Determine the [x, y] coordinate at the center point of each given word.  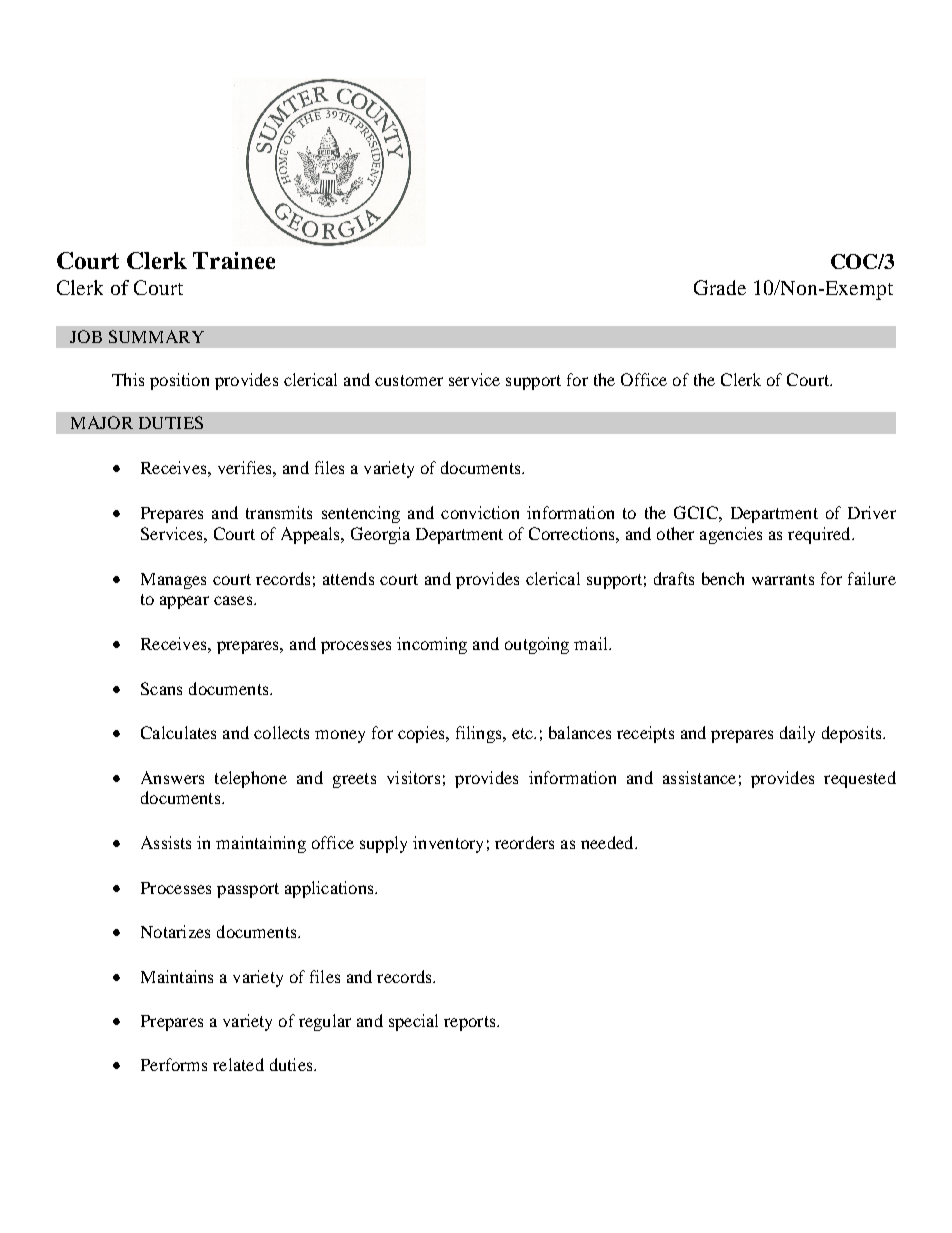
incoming [432, 645]
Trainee [234, 260]
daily [797, 734]
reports [471, 1023]
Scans [161, 688]
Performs [174, 1064]
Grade [720, 287]
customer [409, 380]
